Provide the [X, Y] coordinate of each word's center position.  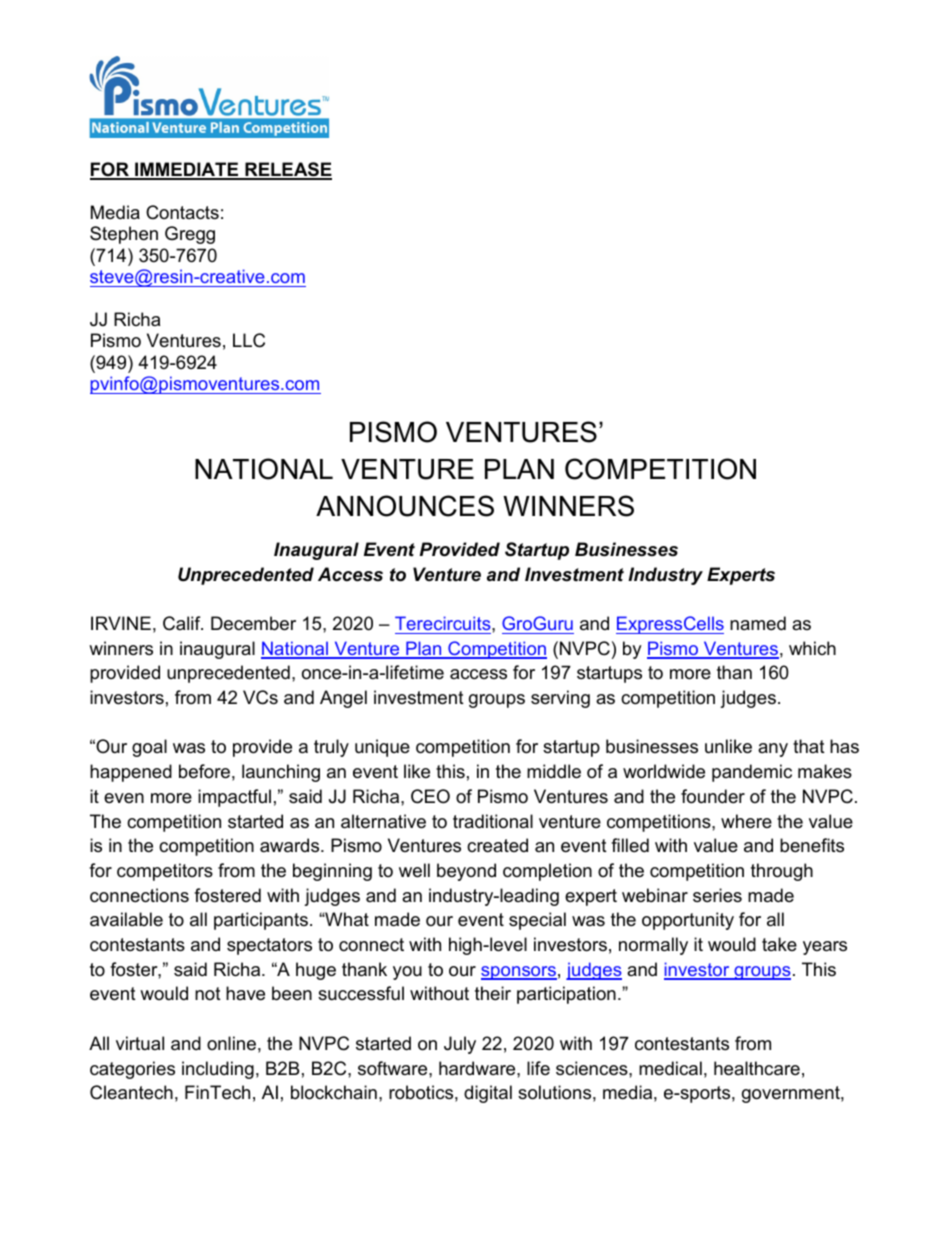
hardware [478, 1068]
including [218, 1070]
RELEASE [287, 170]
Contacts [182, 212]
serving [560, 699]
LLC [249, 340]
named [758, 623]
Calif [183, 623]
